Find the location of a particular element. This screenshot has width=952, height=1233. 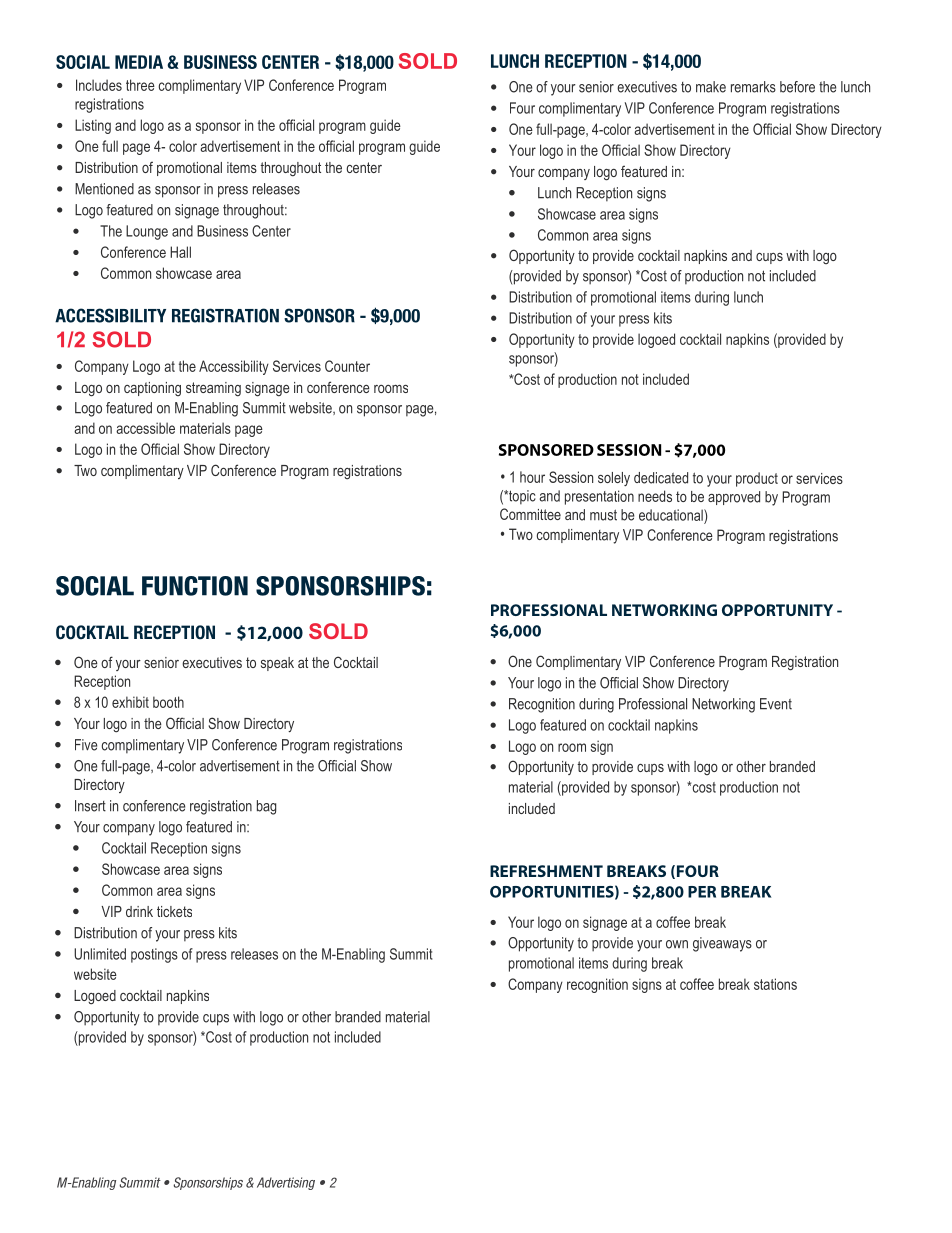

Committee is located at coordinates (530, 514).
